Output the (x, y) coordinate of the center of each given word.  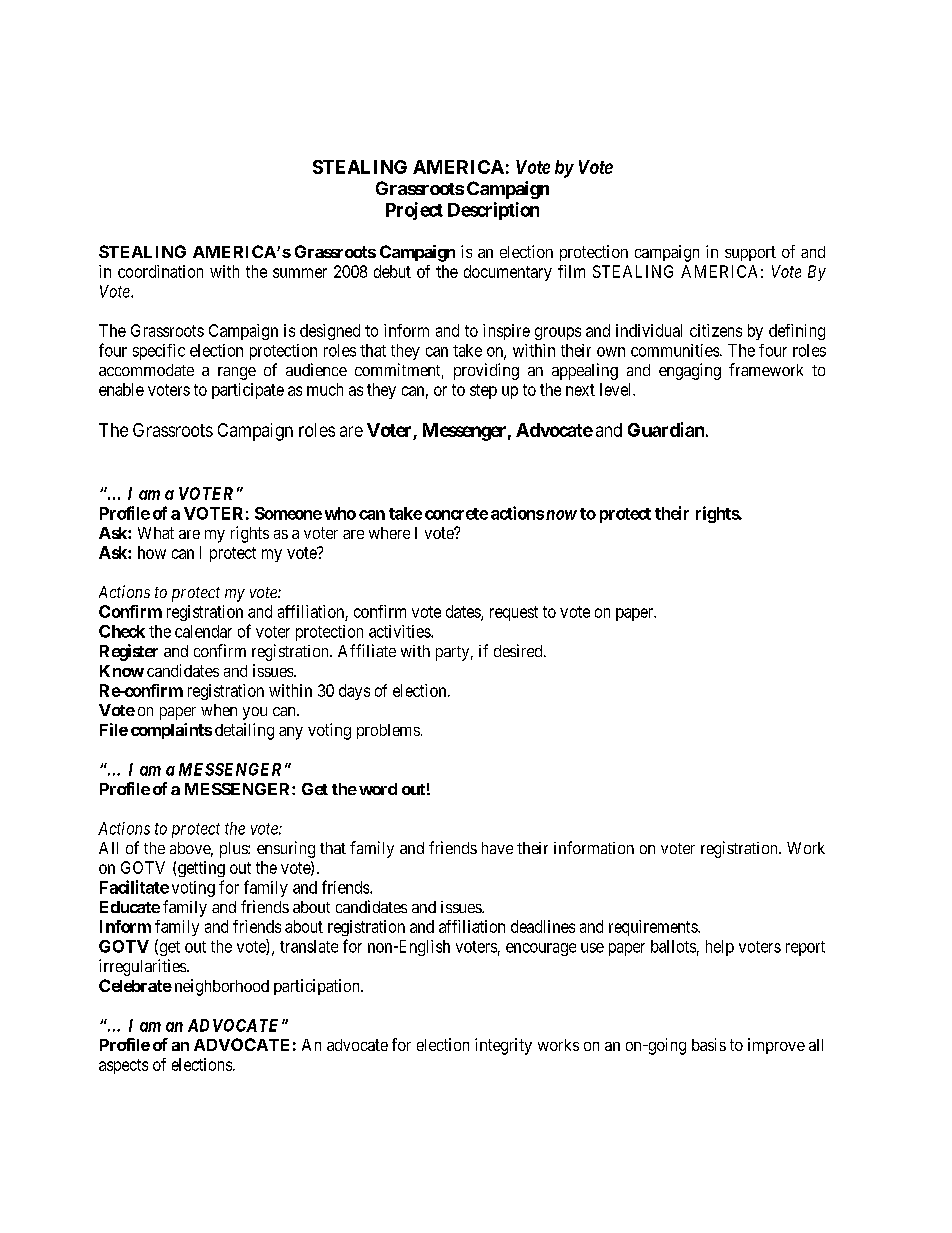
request (514, 613)
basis (709, 1044)
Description (493, 211)
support (750, 253)
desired (519, 650)
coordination (160, 271)
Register (129, 652)
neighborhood (222, 987)
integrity (503, 1046)
